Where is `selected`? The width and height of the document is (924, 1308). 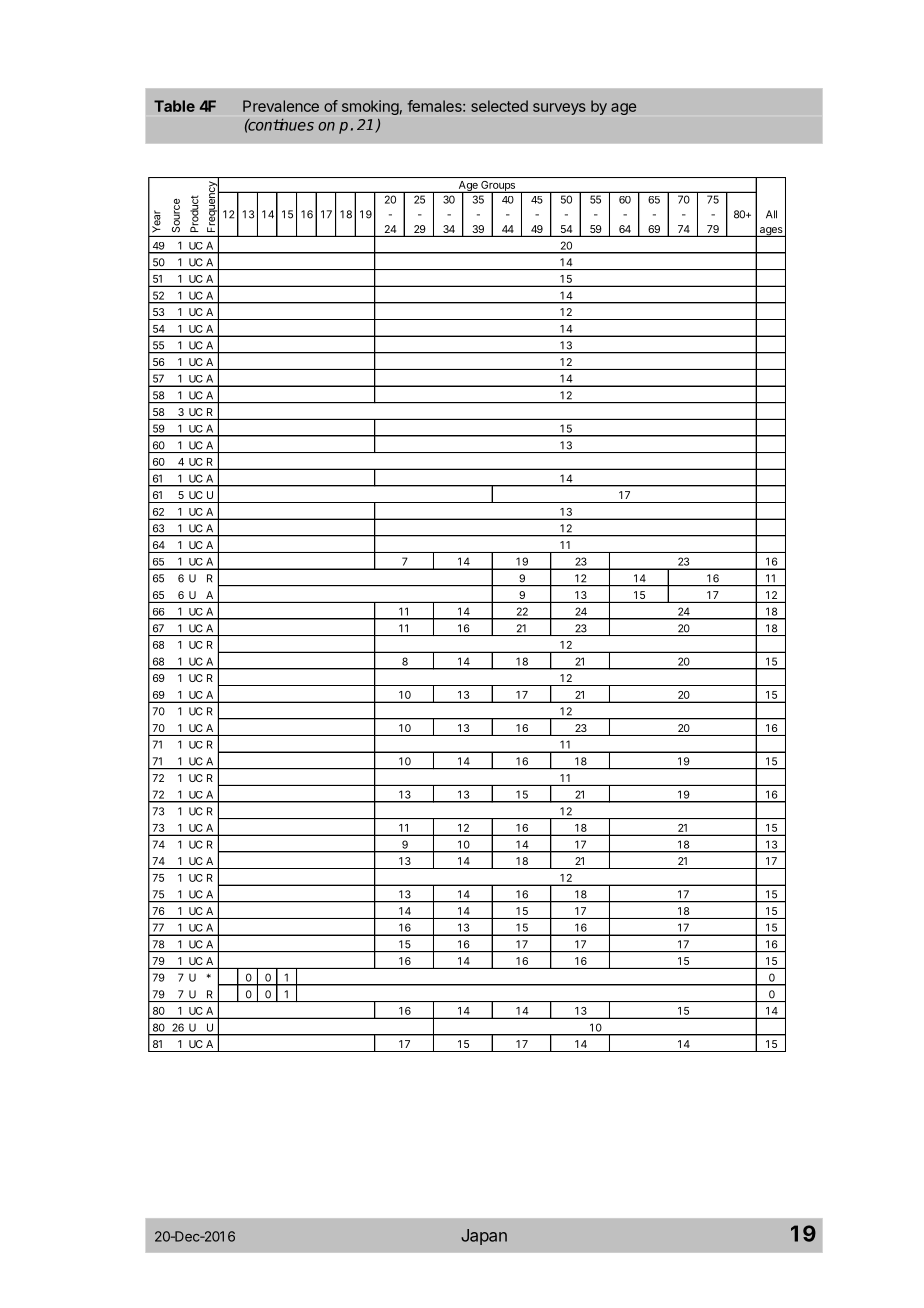
selected is located at coordinates (499, 106).
